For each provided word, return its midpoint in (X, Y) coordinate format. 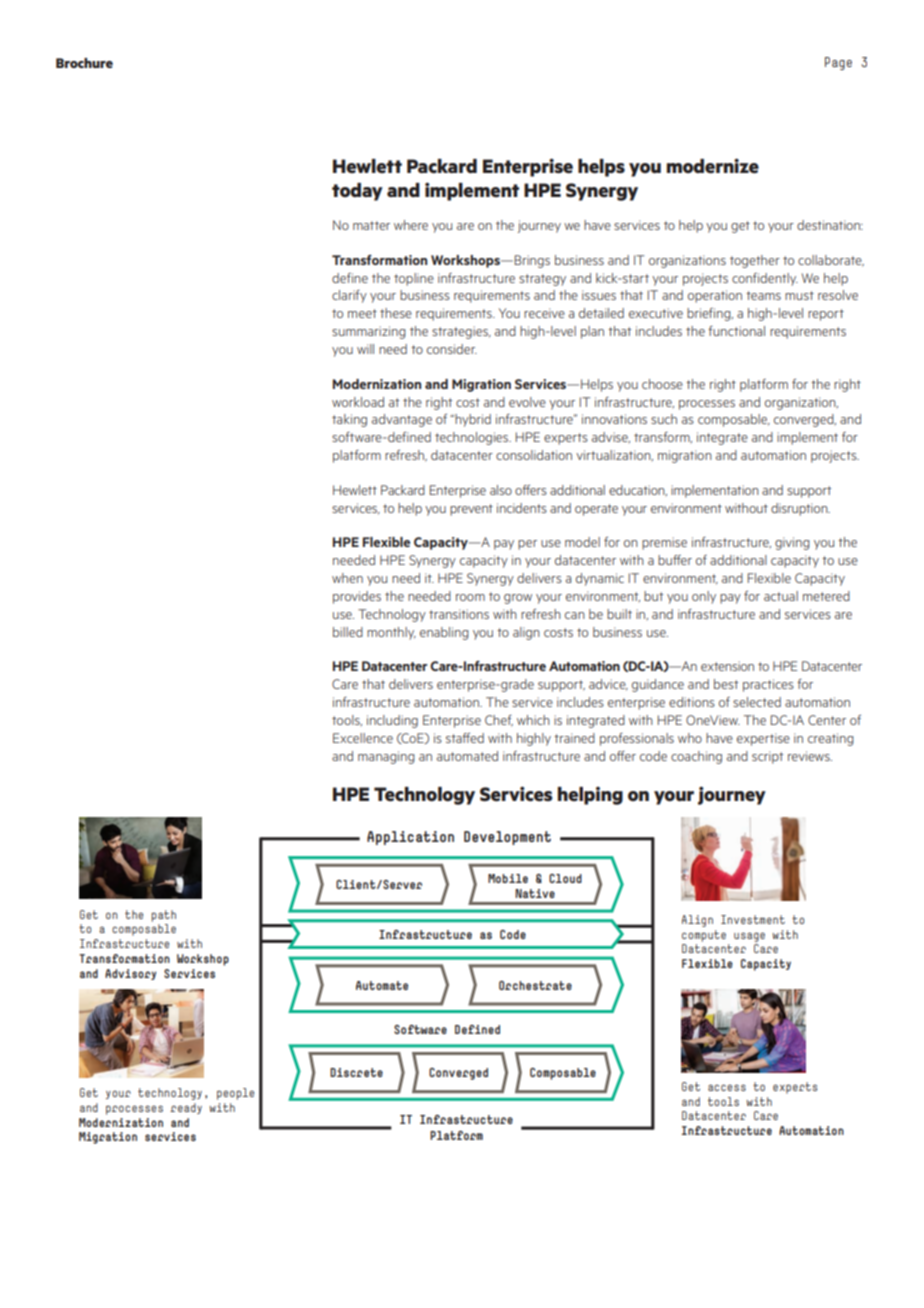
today (357, 192)
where (411, 225)
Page (838, 63)
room (470, 597)
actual (781, 596)
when (347, 578)
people (235, 1094)
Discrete (356, 1072)
